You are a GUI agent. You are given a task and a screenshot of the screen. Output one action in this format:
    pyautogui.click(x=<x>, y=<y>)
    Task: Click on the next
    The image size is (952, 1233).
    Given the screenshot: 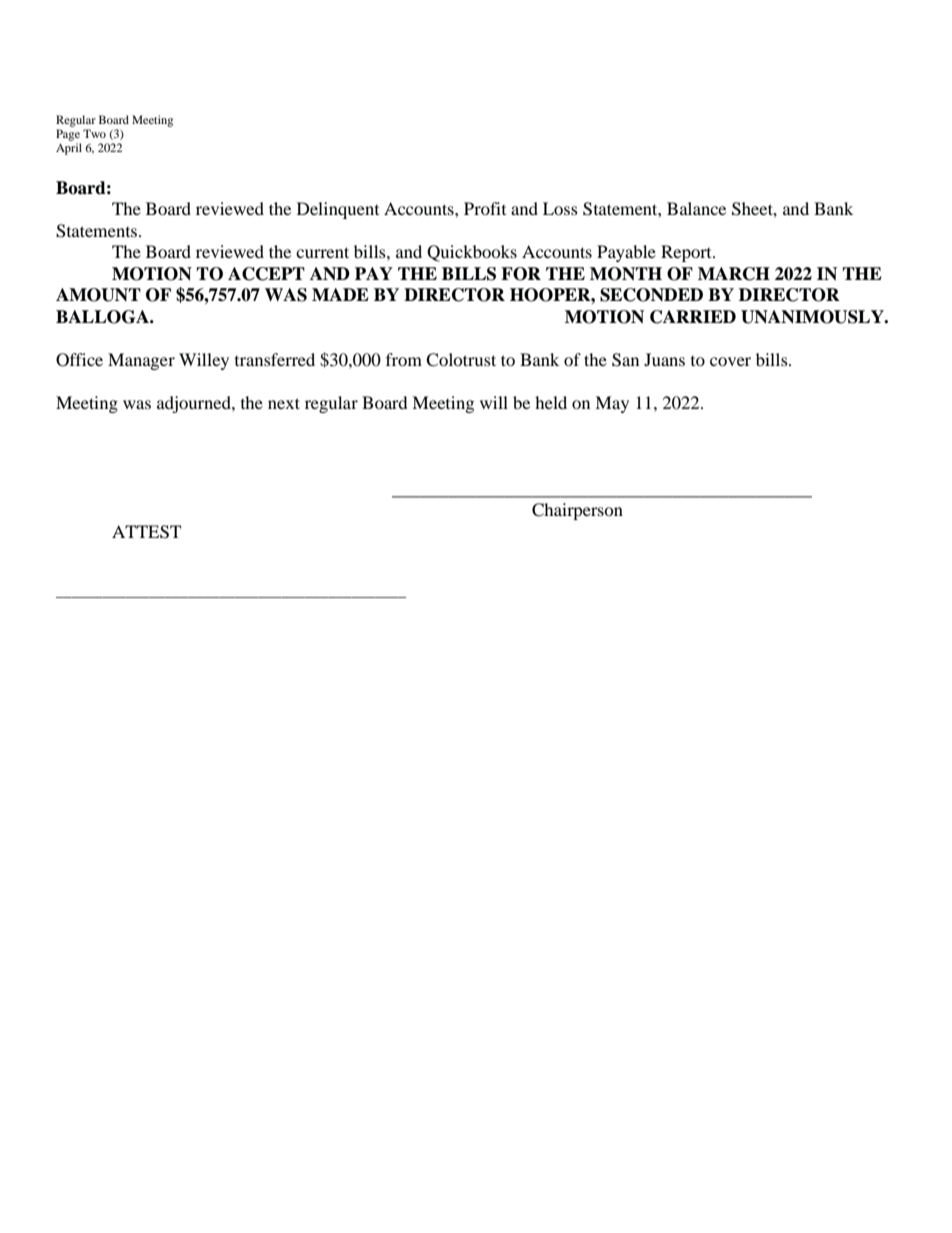 What is the action you would take?
    pyautogui.click(x=284, y=403)
